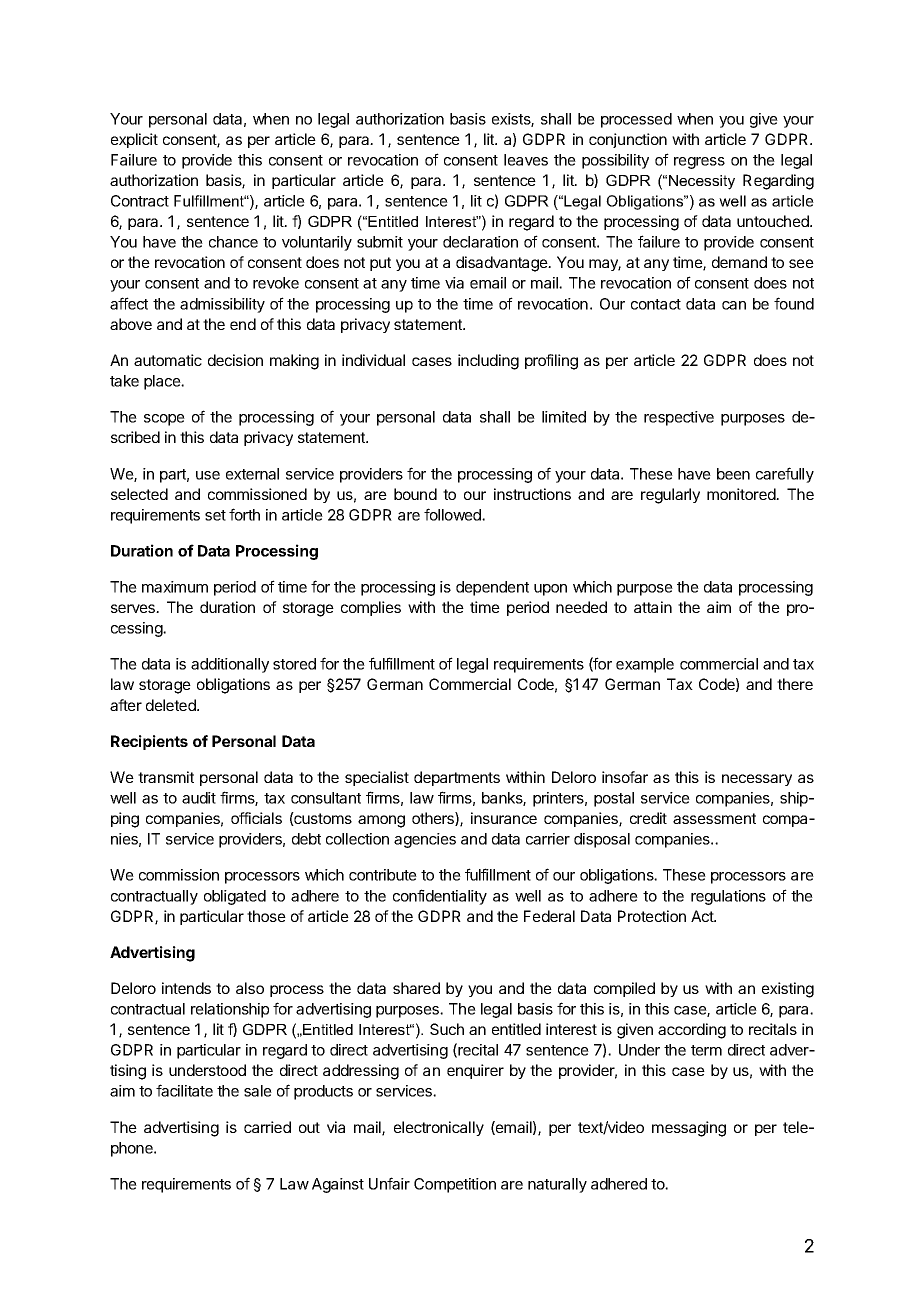 The image size is (924, 1308). What do you see at coordinates (526, 160) in the screenshot?
I see `leaves` at bounding box center [526, 160].
